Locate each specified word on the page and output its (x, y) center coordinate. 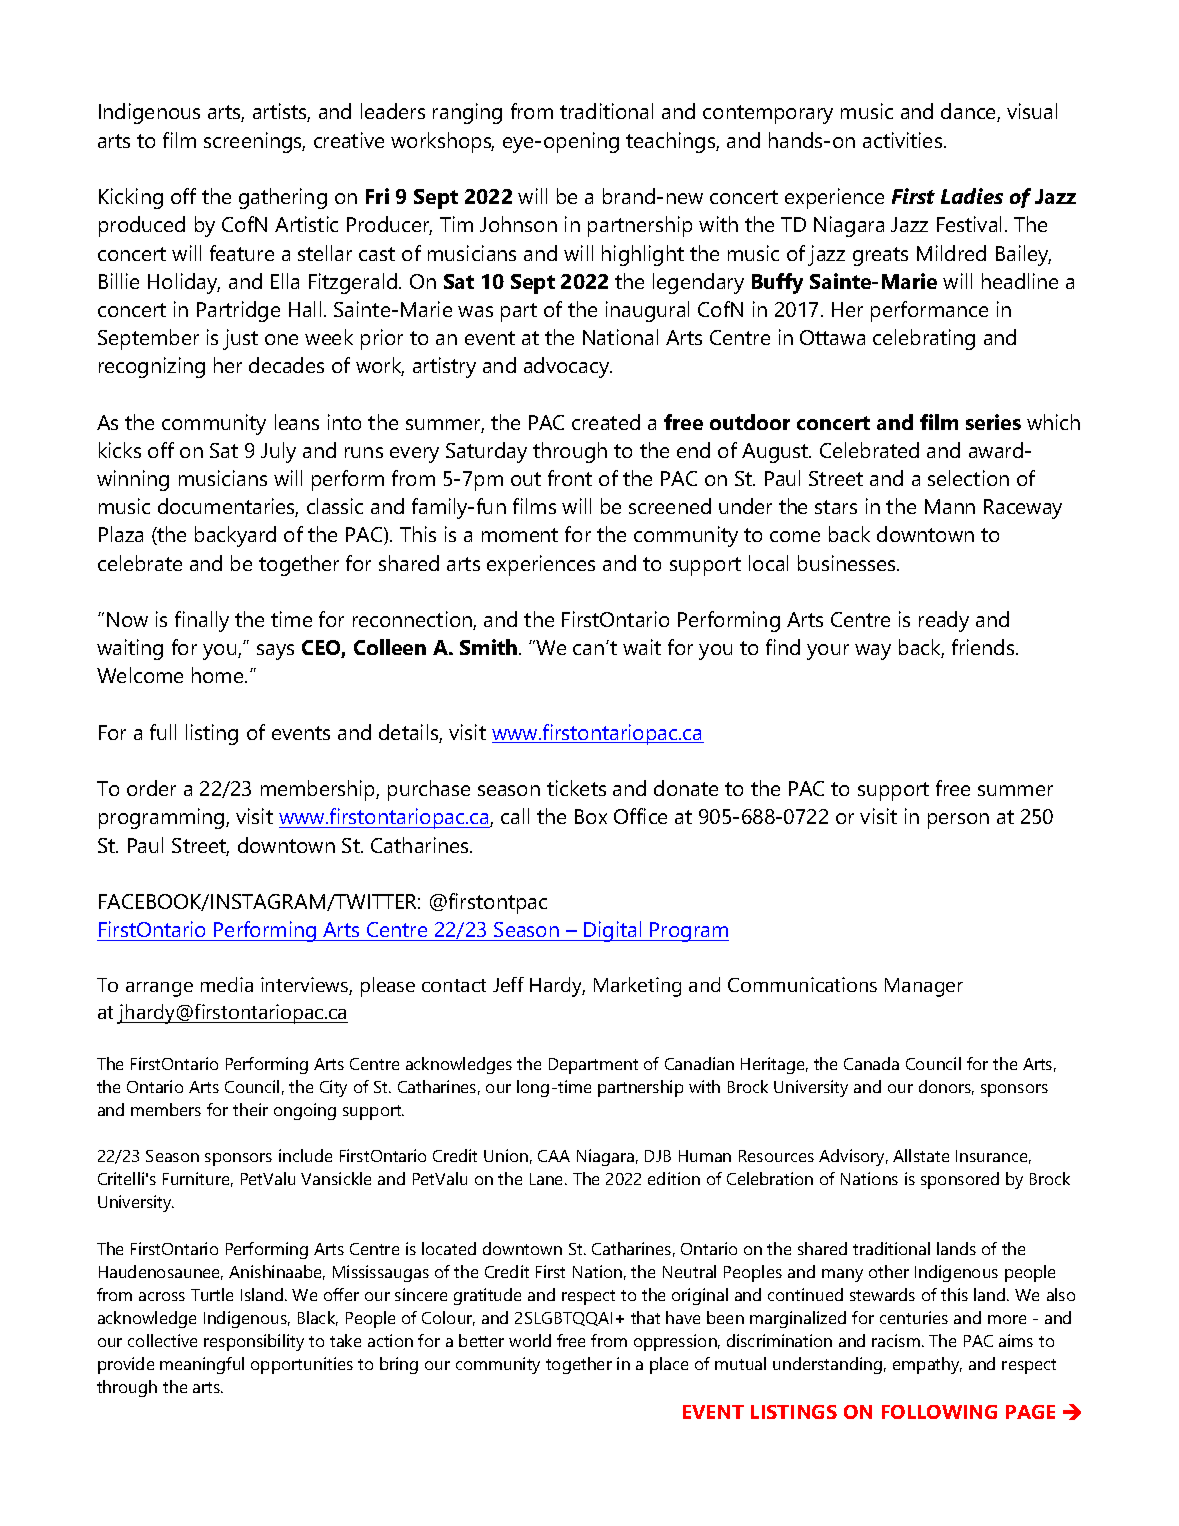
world (530, 1340)
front (570, 478)
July (278, 452)
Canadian (699, 1063)
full (163, 732)
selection (968, 478)
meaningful (202, 1365)
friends (984, 647)
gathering (283, 198)
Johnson (518, 224)
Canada (871, 1063)
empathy (927, 1365)
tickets (576, 788)
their (250, 1109)
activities (904, 140)
